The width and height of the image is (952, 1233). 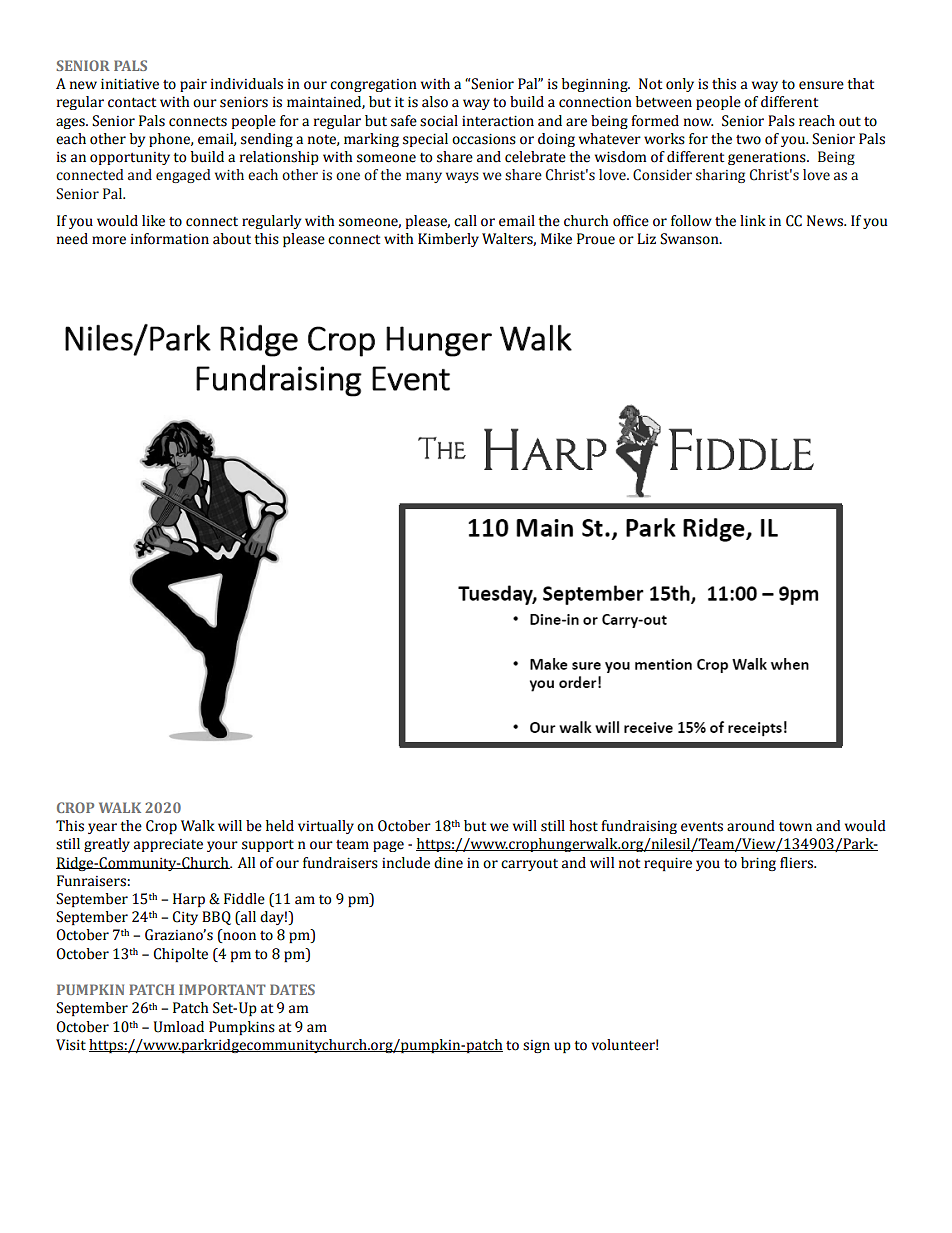 I want to click on IMPORTANT, so click(x=222, y=989).
